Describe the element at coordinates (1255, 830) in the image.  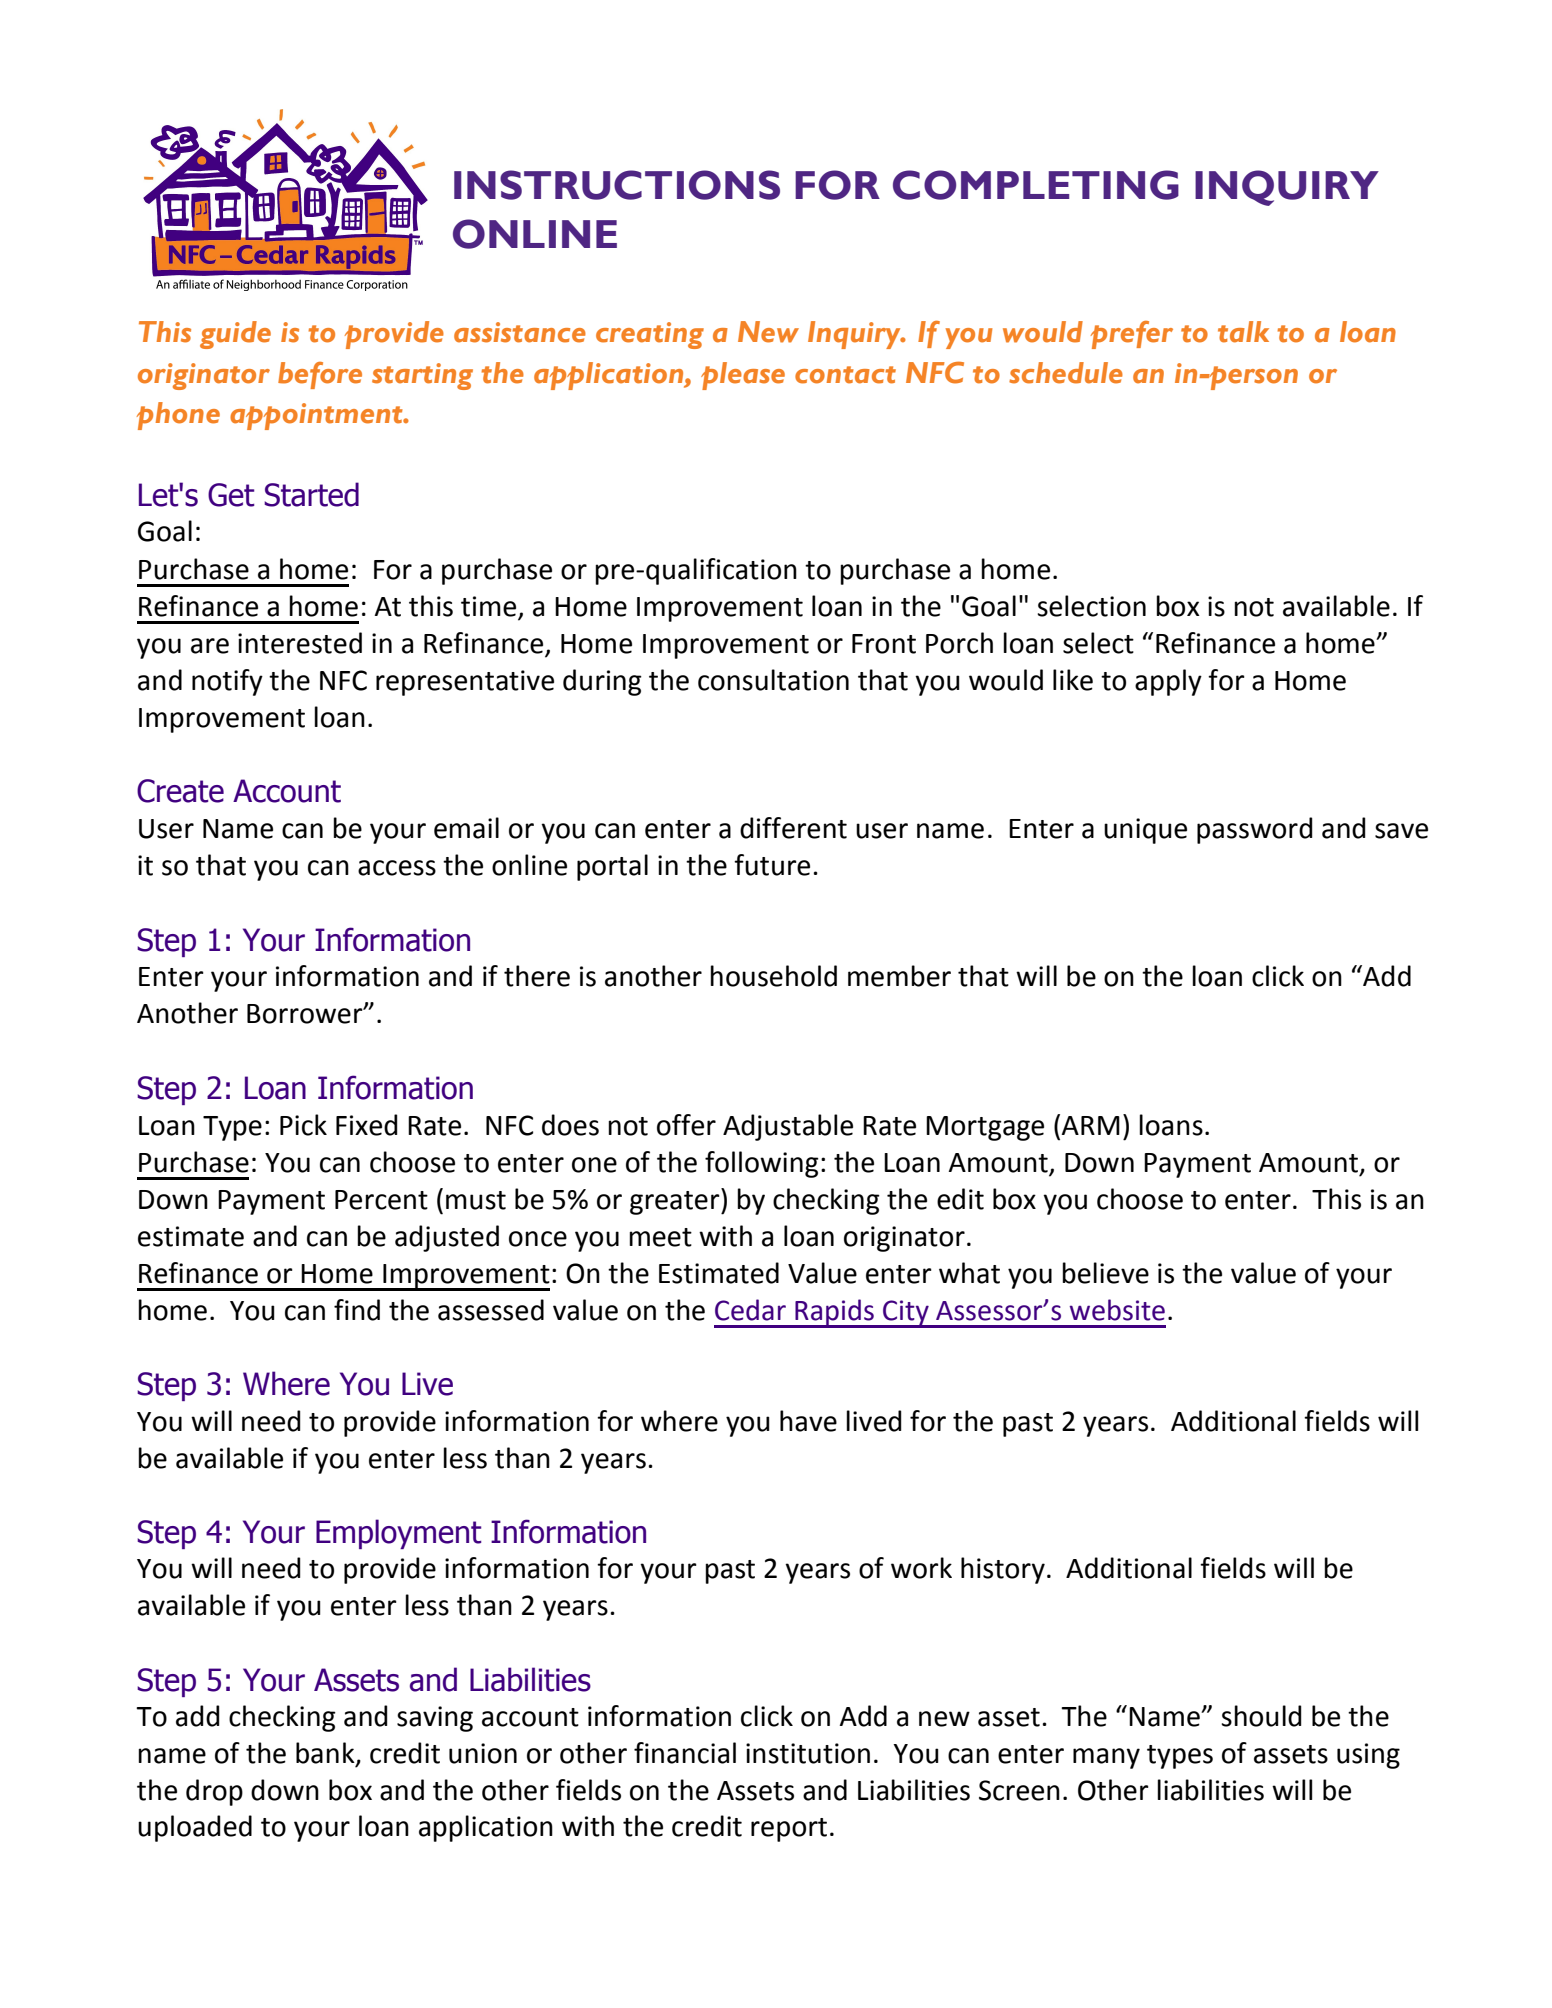
I see `password` at that location.
